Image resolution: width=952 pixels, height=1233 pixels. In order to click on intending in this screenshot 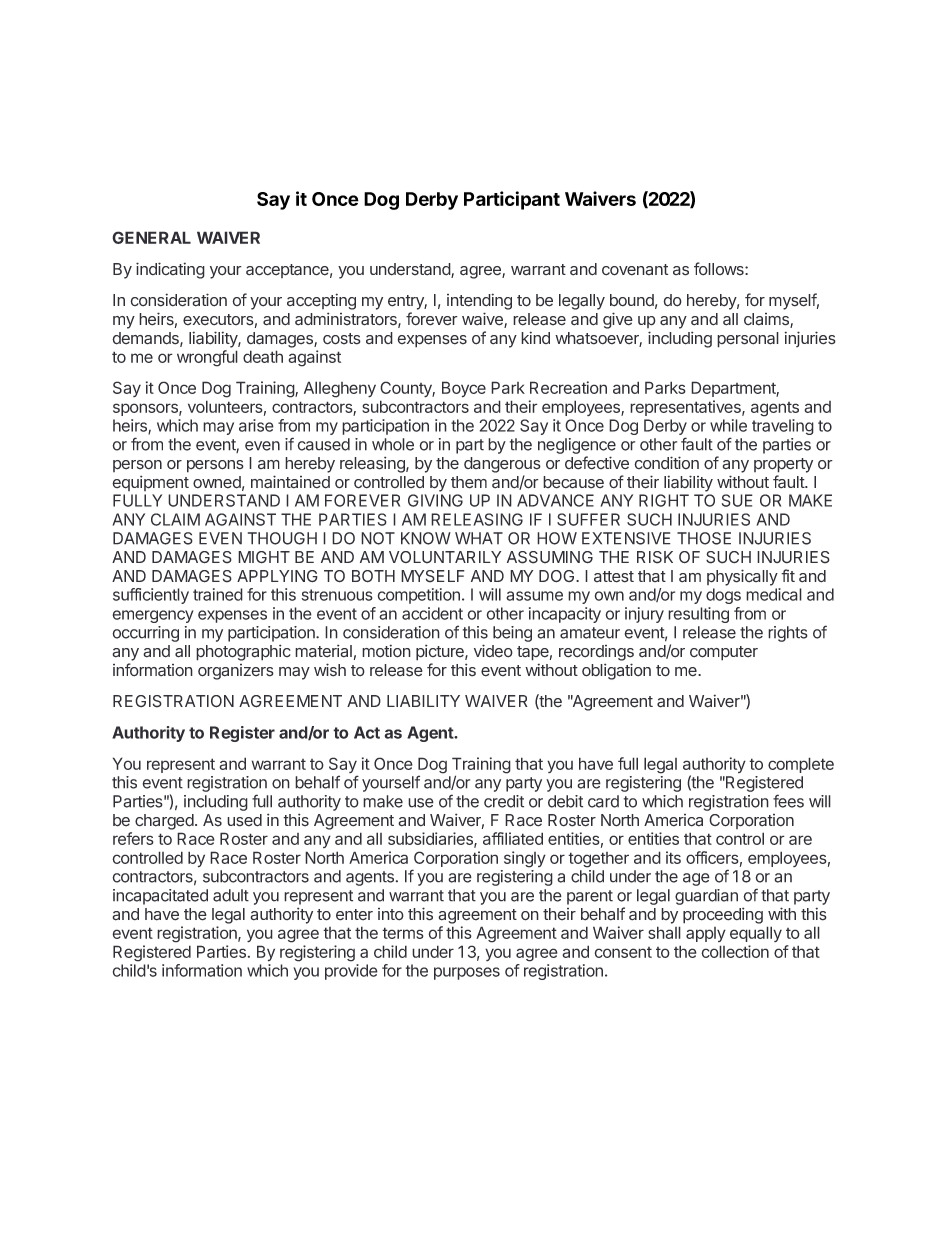, I will do `click(479, 301)`.
